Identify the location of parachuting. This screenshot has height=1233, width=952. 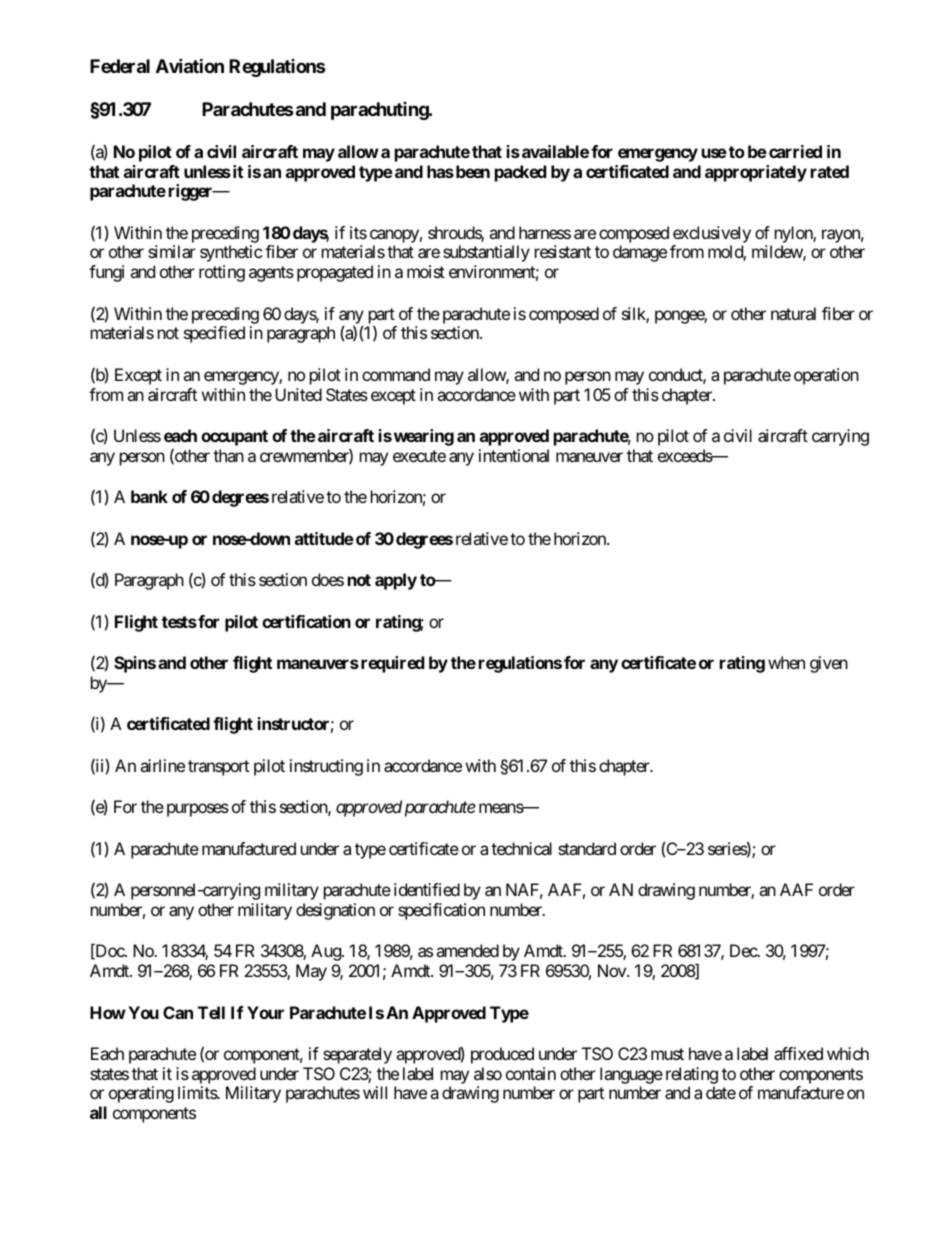
(380, 111).
